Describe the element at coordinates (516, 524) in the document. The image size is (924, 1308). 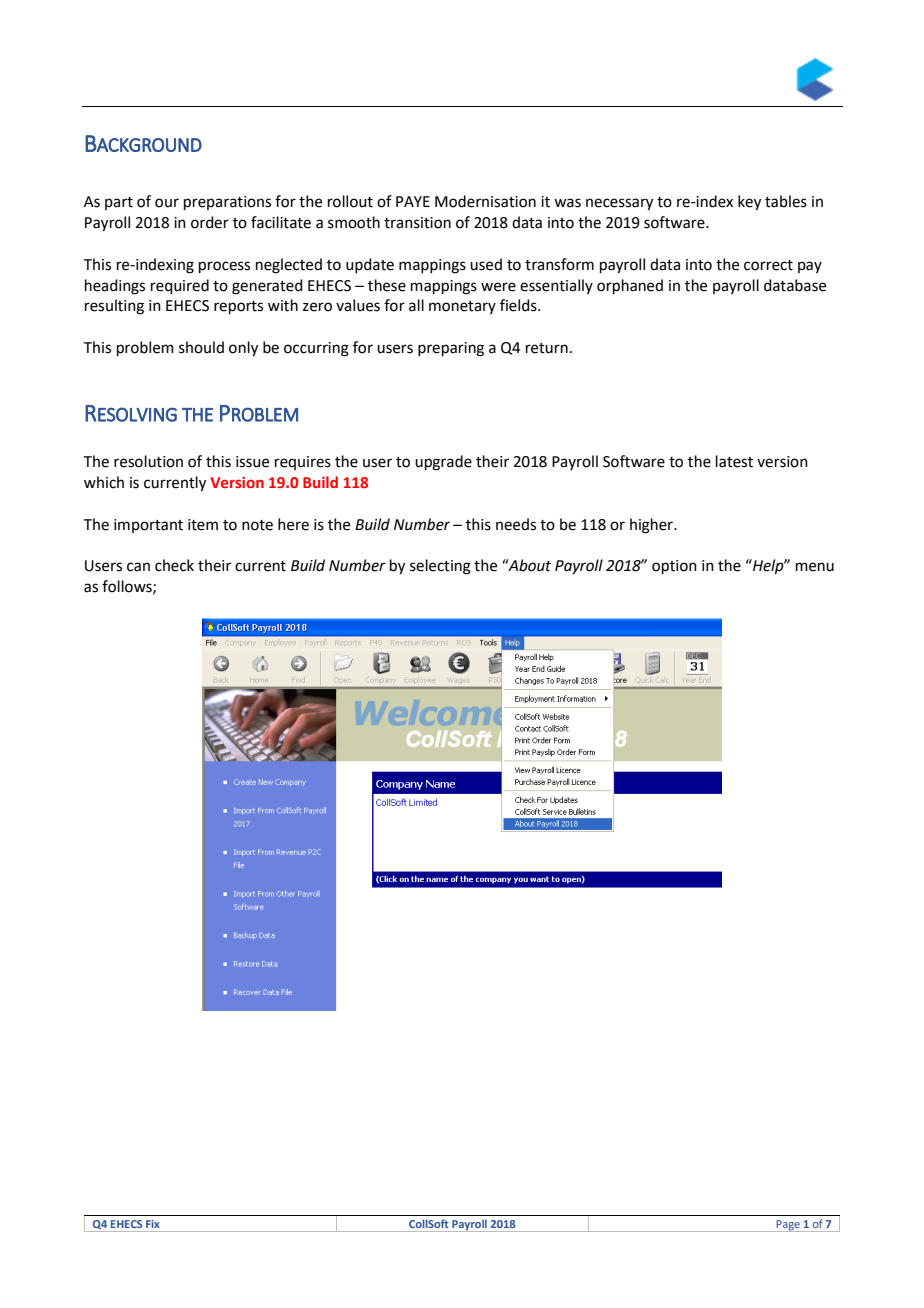
I see `needs` at that location.
